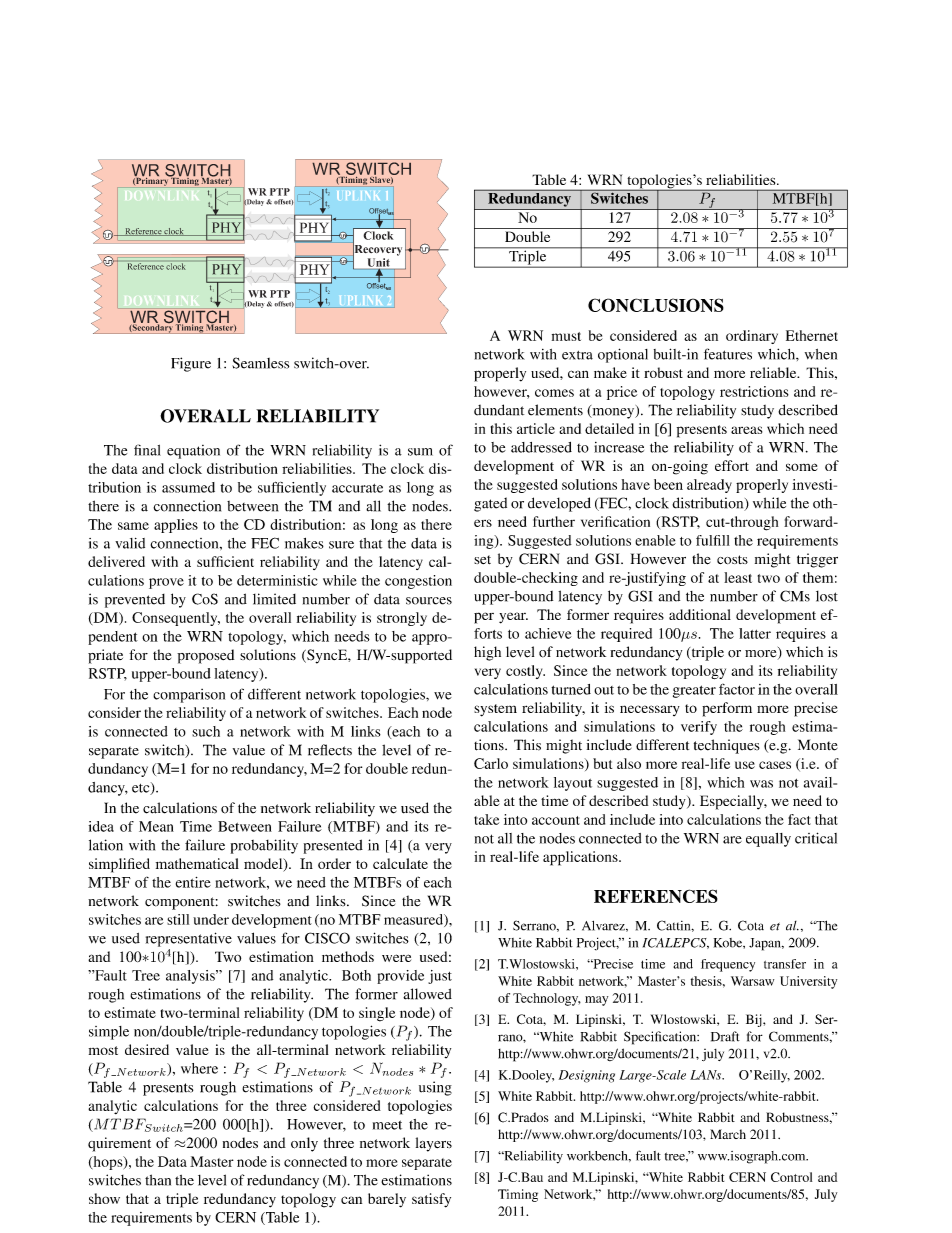 The height and width of the document is (1233, 952). I want to click on prevented, so click(135, 601).
